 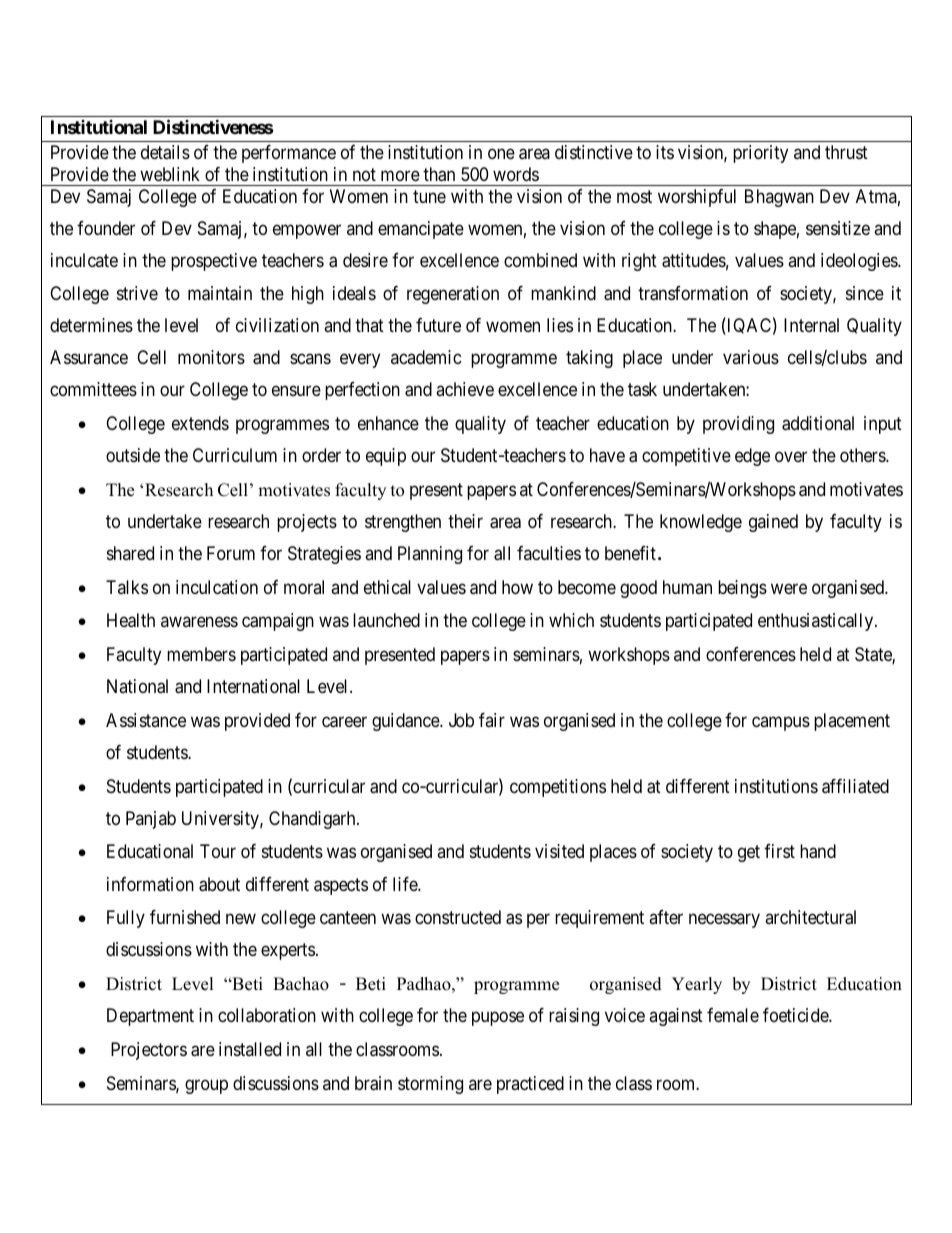 I want to click on foeticide, so click(x=796, y=1015).
